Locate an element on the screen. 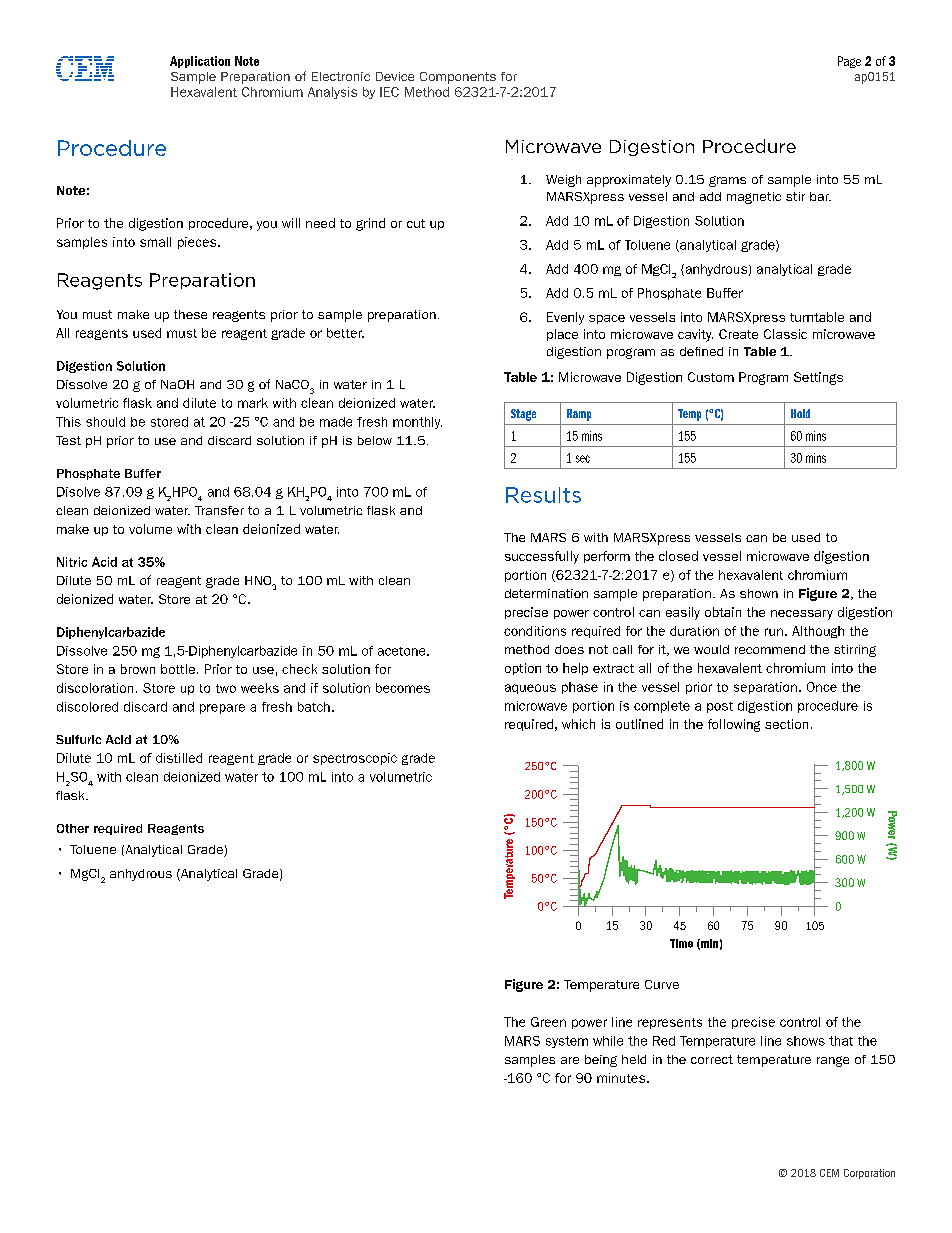 The image size is (952, 1233). Components is located at coordinates (458, 78).
